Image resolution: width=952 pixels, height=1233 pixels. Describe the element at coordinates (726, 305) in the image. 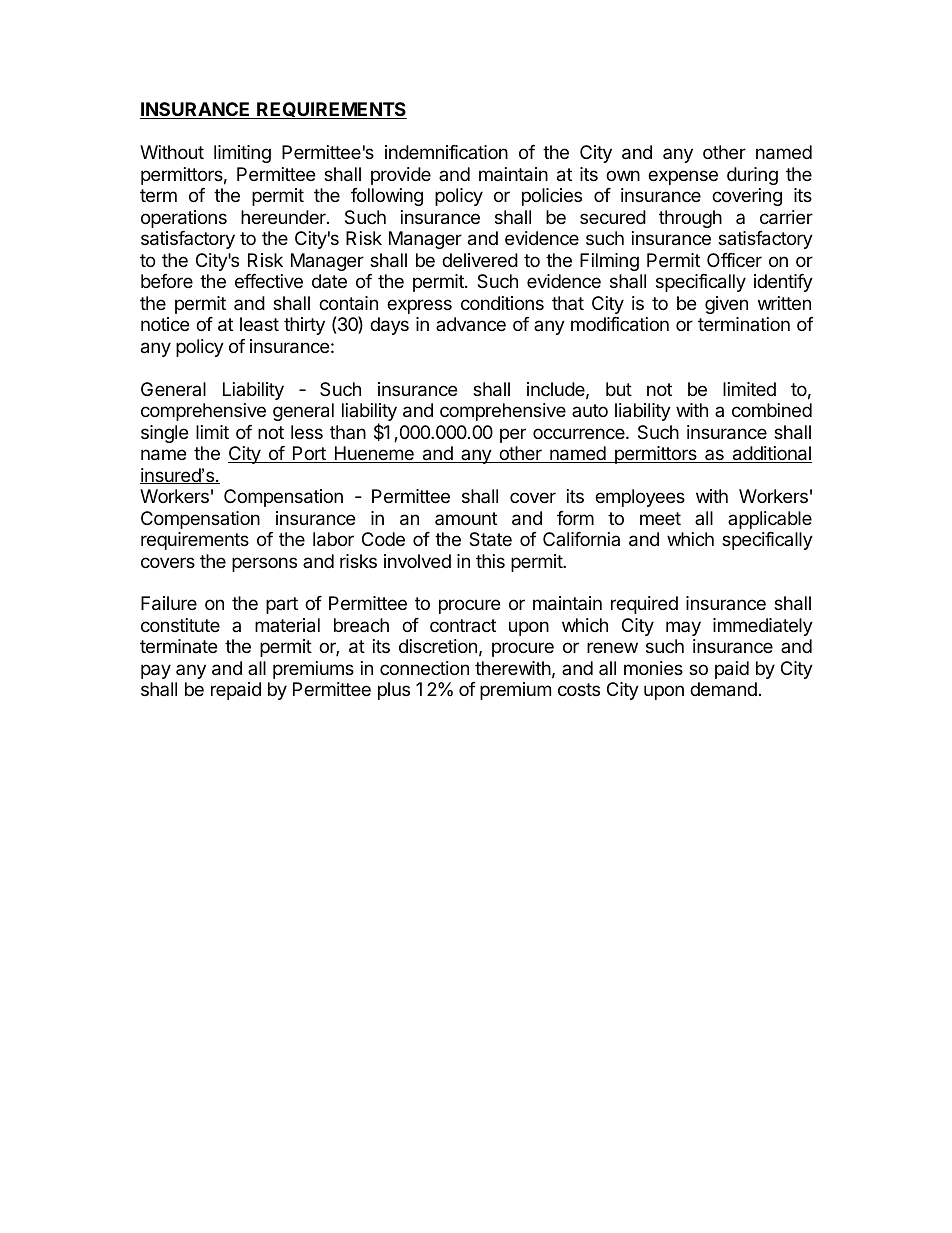

I see `given` at that location.
